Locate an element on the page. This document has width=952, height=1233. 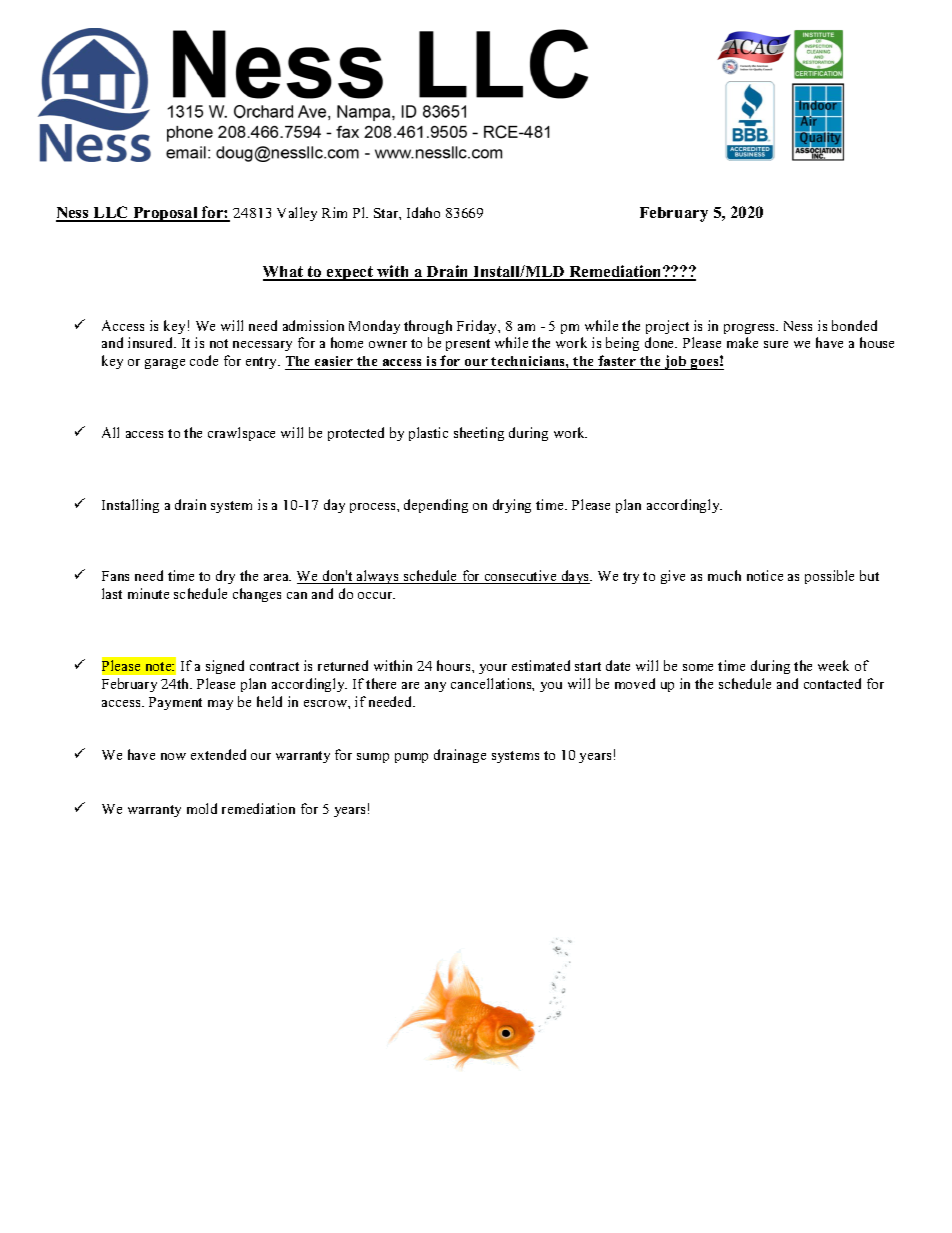
notice is located at coordinates (765, 575).
